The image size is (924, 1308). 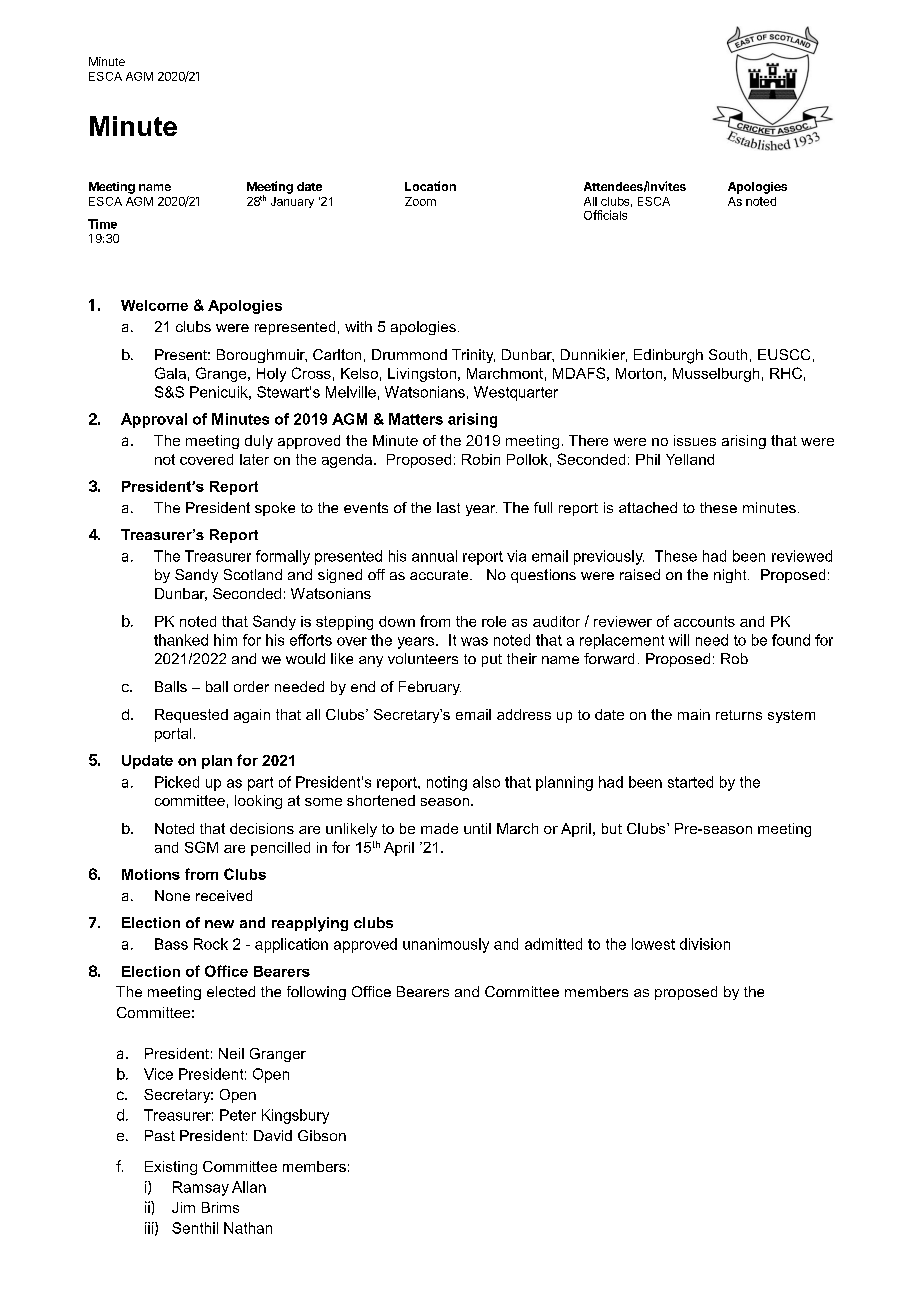 I want to click on thanked, so click(x=181, y=640).
